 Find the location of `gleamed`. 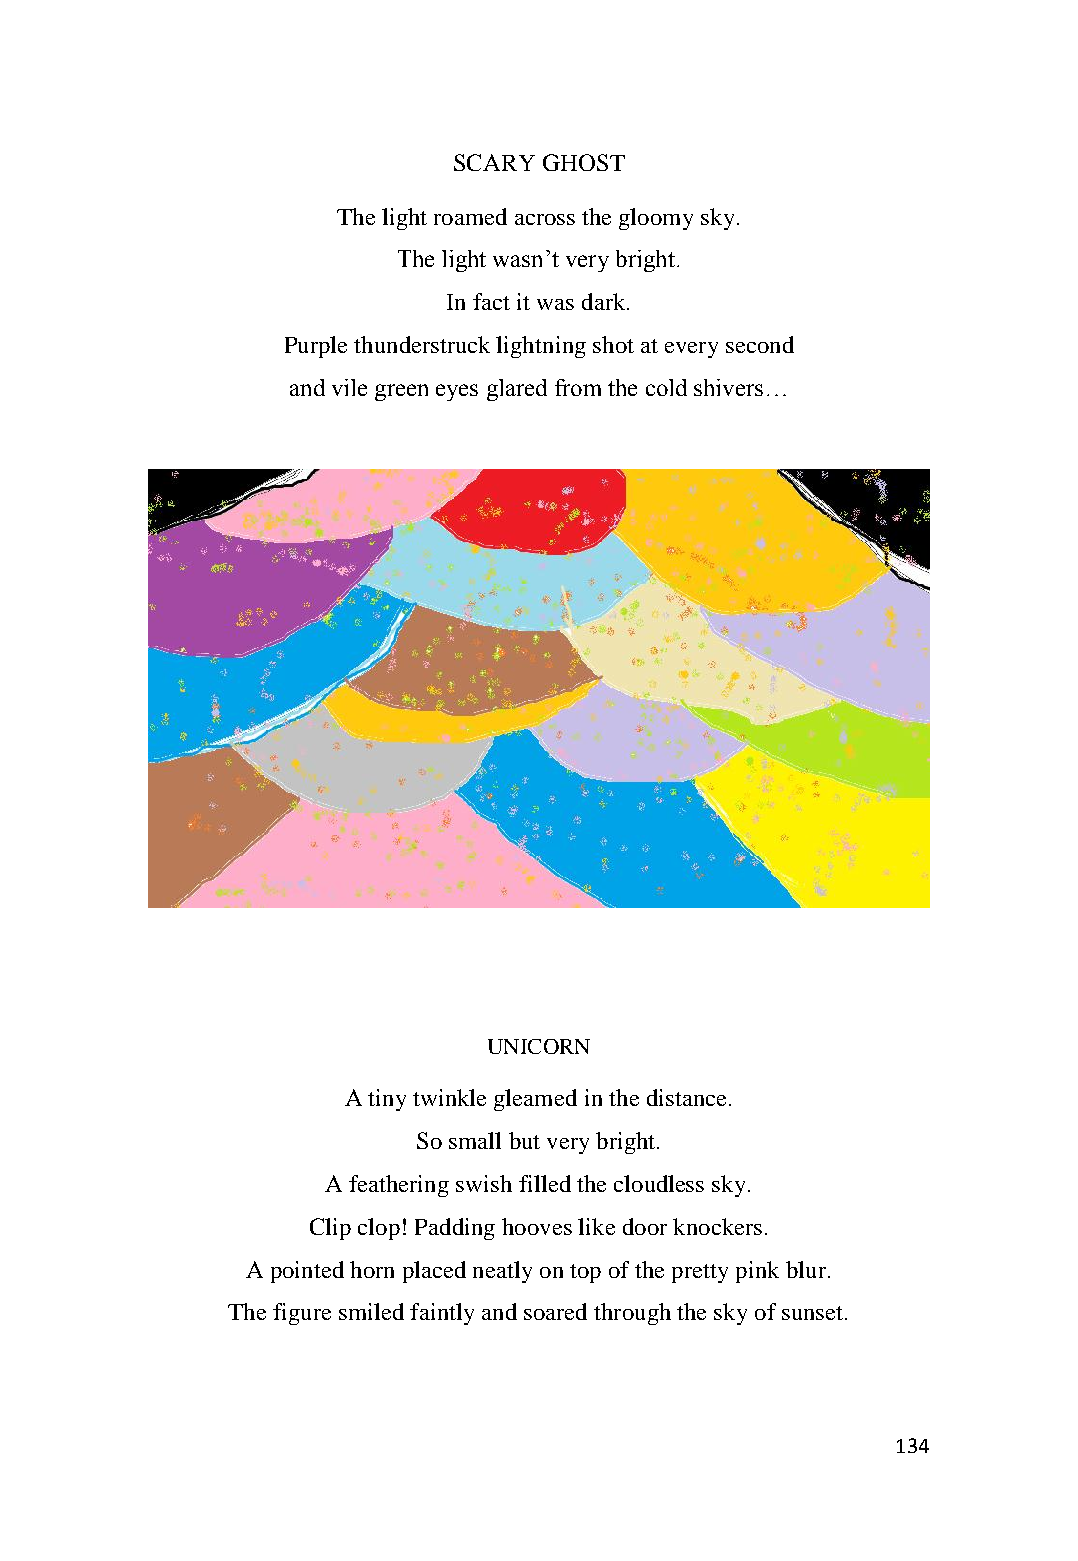

gleamed is located at coordinates (535, 1100).
